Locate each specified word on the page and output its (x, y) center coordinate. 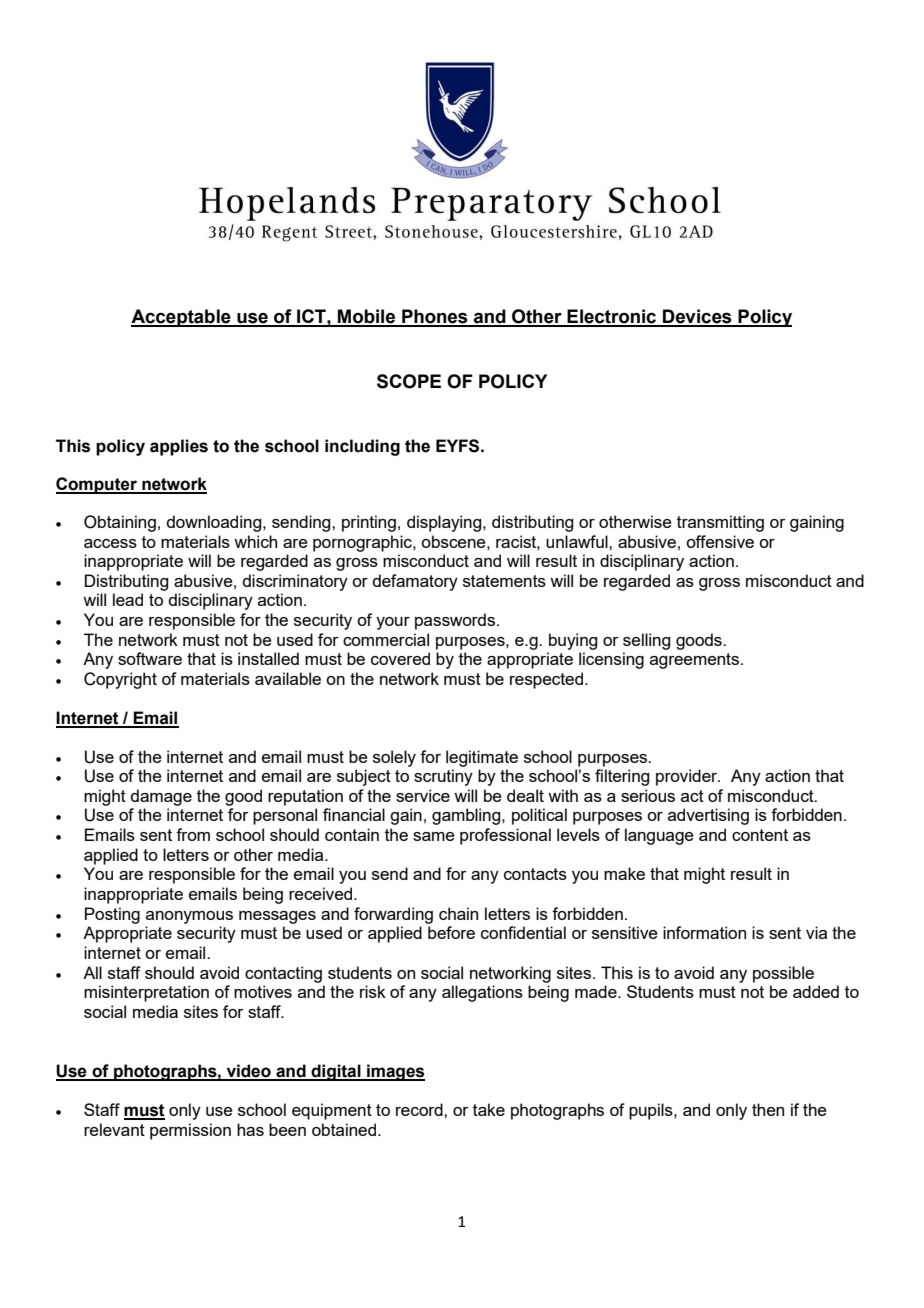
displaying (445, 523)
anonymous (189, 917)
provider (688, 777)
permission (190, 1131)
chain (458, 913)
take (489, 1109)
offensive (720, 541)
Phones (435, 317)
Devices (697, 317)
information (704, 932)
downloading (215, 523)
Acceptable (182, 318)
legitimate (482, 758)
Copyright (120, 680)
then (768, 1109)
